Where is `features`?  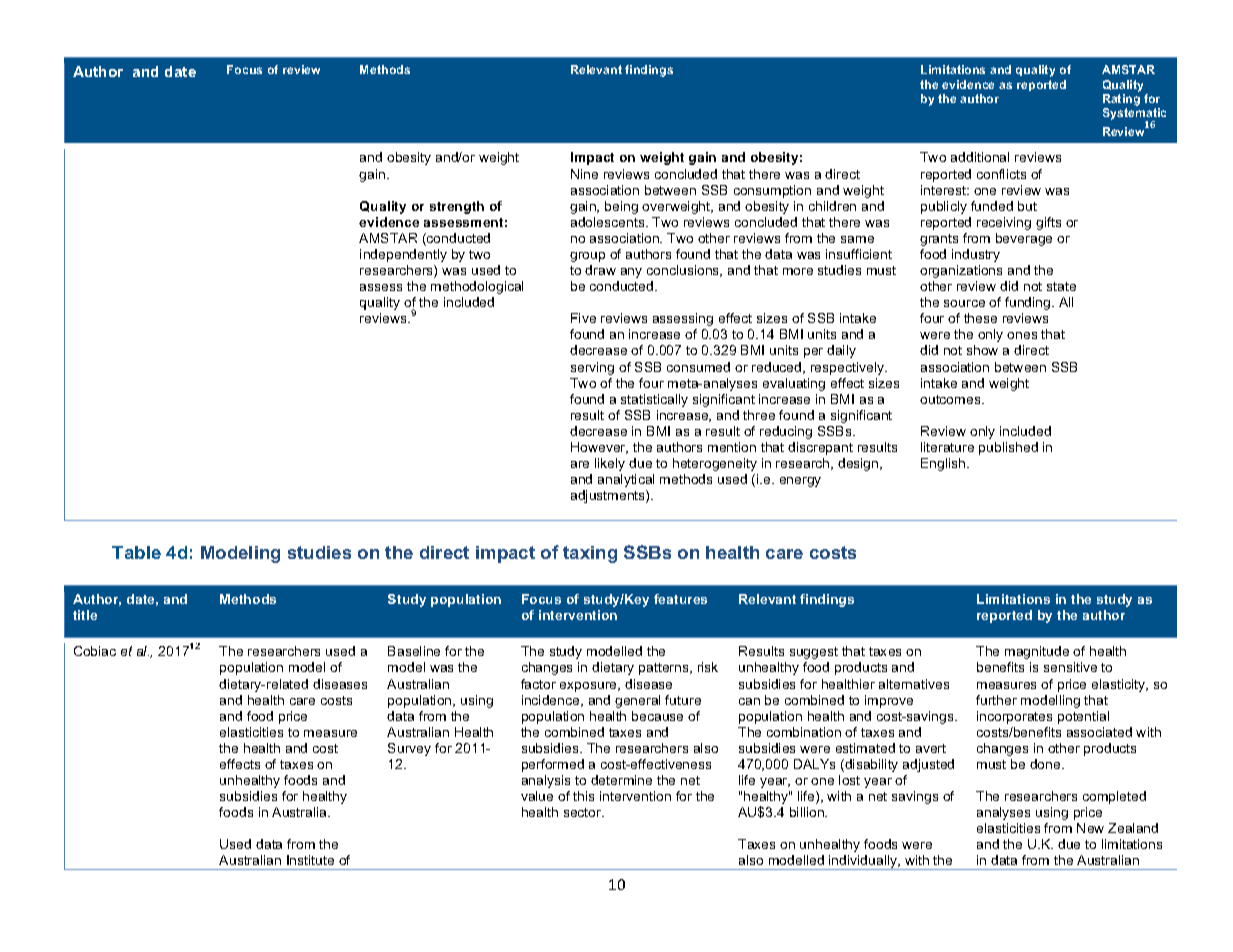
features is located at coordinates (680, 599).
